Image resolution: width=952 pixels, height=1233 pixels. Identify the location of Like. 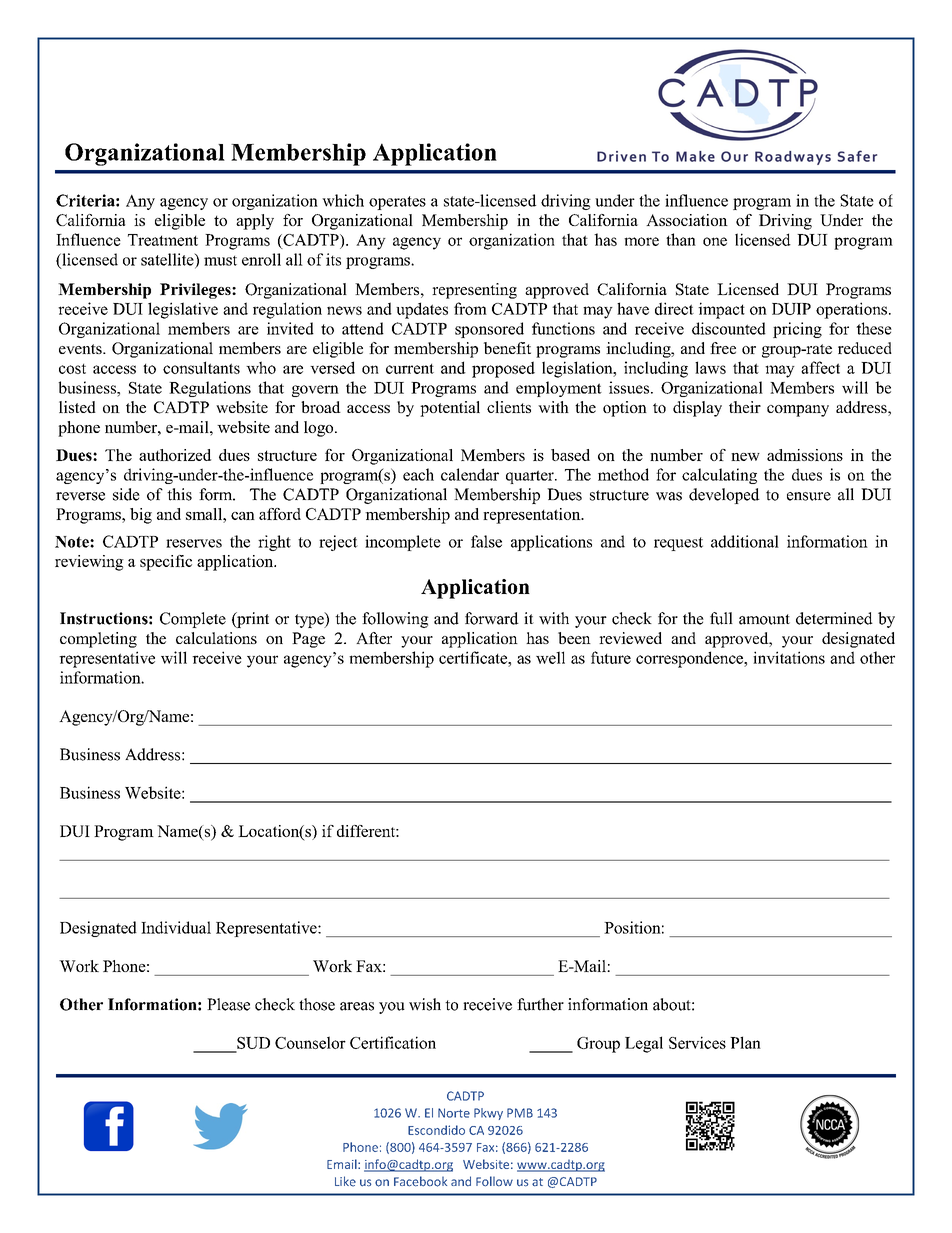
(345, 1181).
